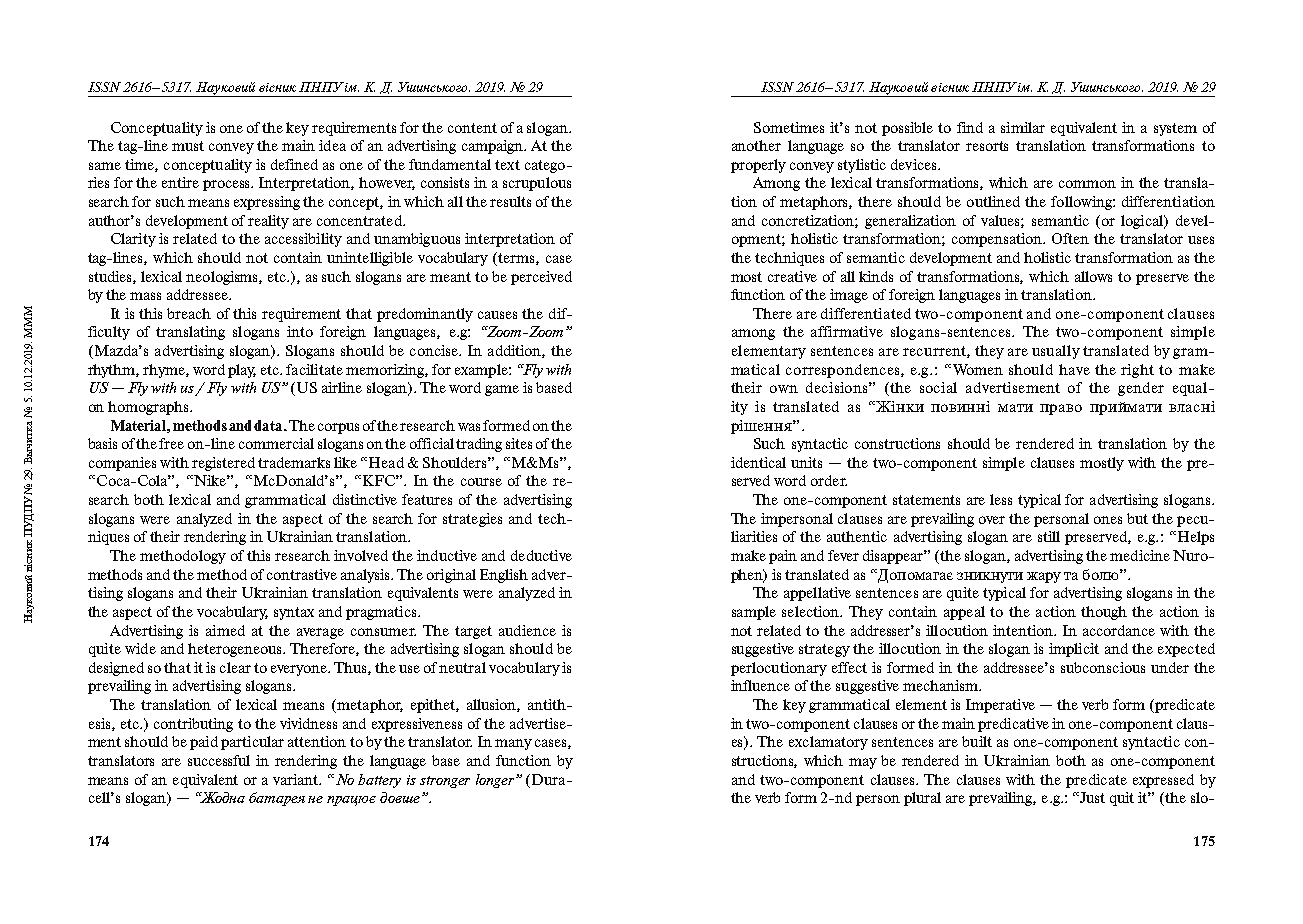 The height and width of the screenshot is (924, 1303). Describe the element at coordinates (754, 613) in the screenshot. I see `sample` at that location.
